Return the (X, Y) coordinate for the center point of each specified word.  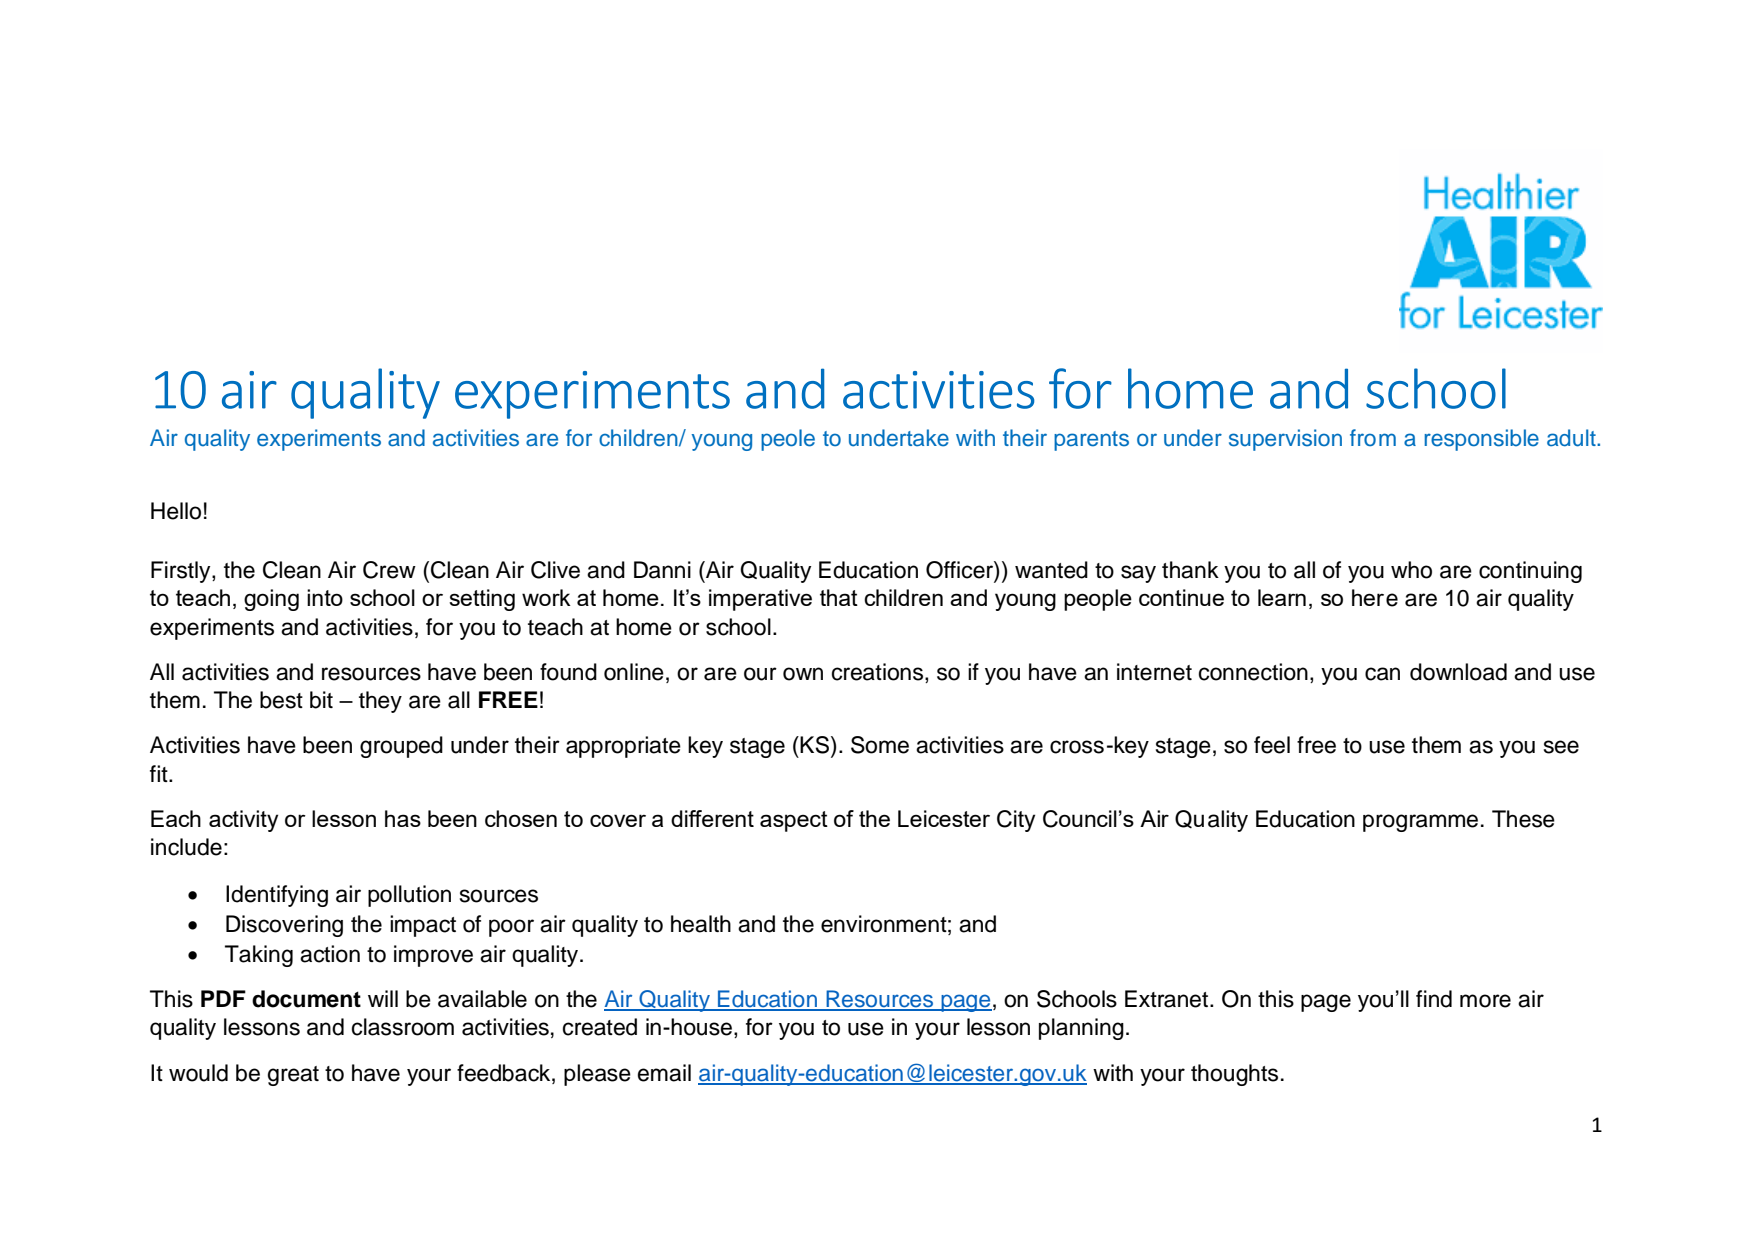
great (293, 1076)
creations (879, 673)
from (1373, 437)
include (186, 847)
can (1382, 674)
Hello (176, 511)
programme (1420, 823)
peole (788, 440)
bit (321, 700)
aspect (794, 821)
